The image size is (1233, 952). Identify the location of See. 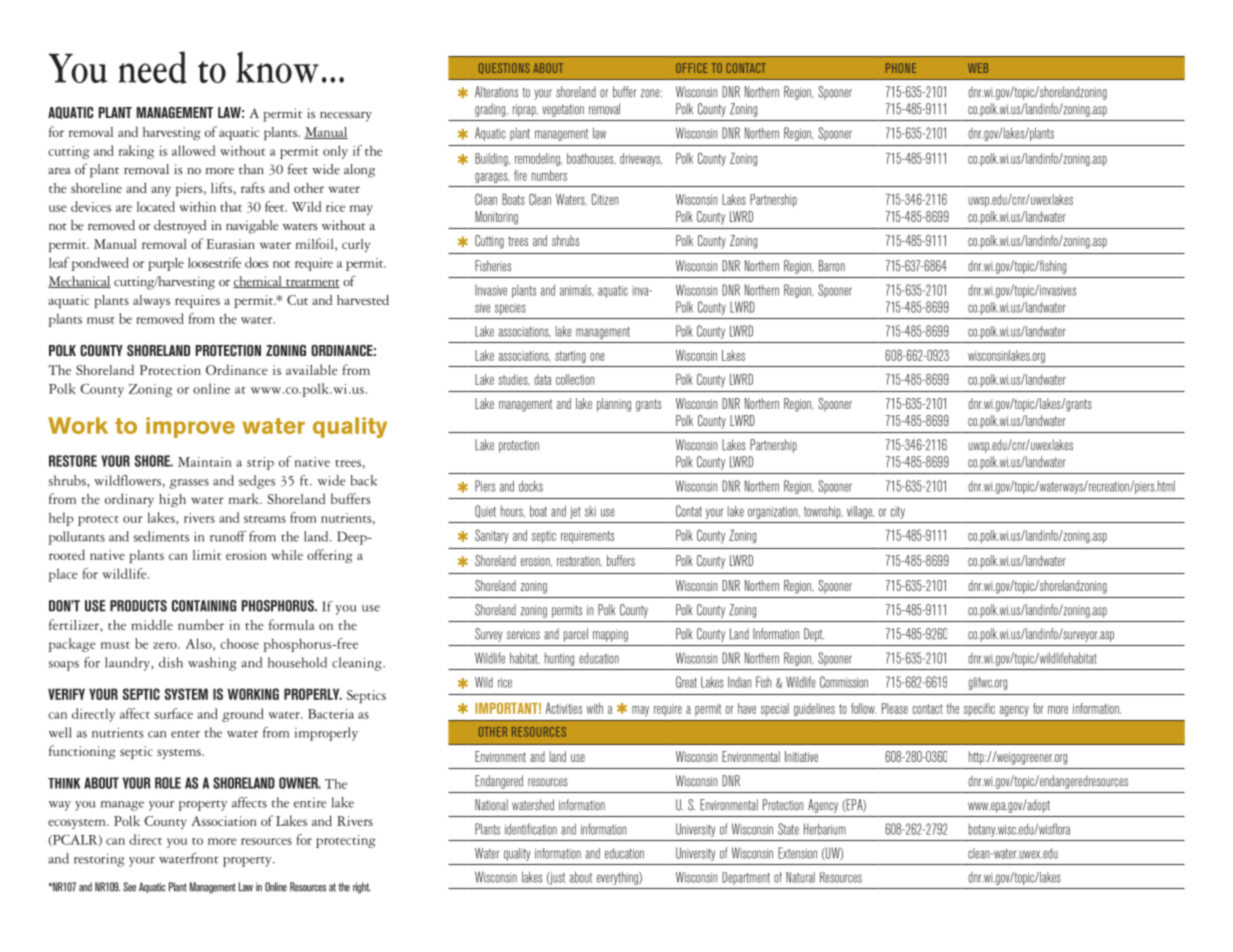
(129, 887).
